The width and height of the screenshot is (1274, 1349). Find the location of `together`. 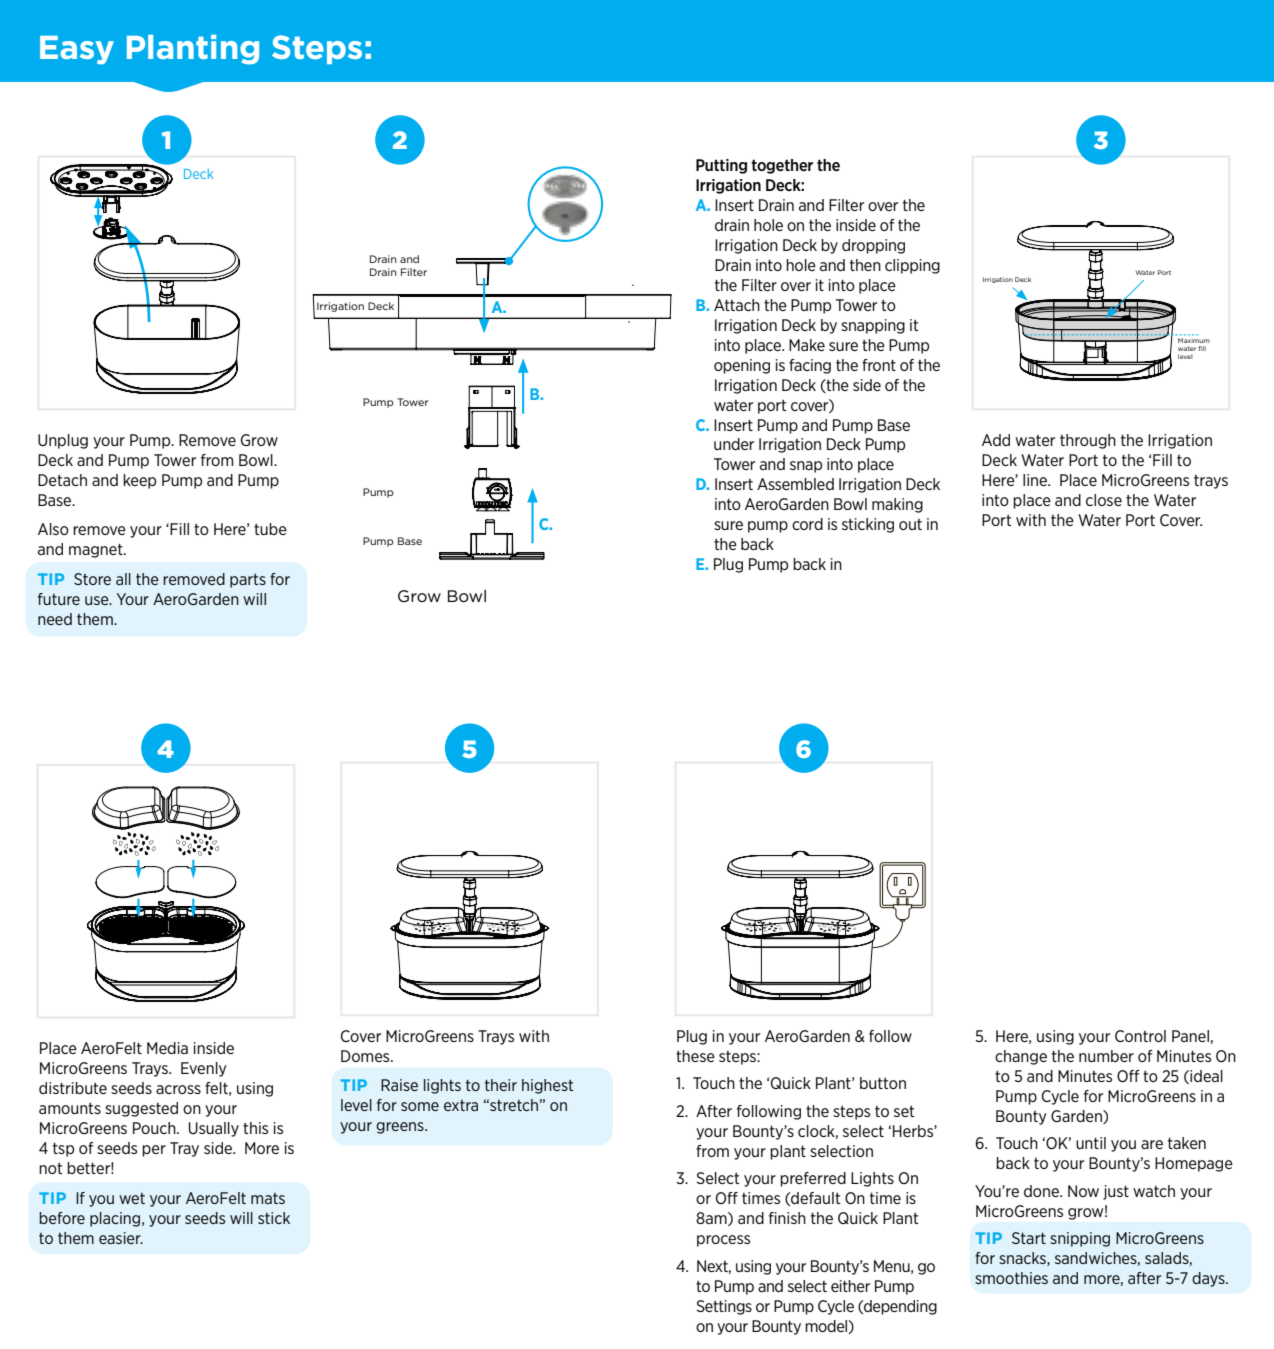

together is located at coordinates (782, 166).
